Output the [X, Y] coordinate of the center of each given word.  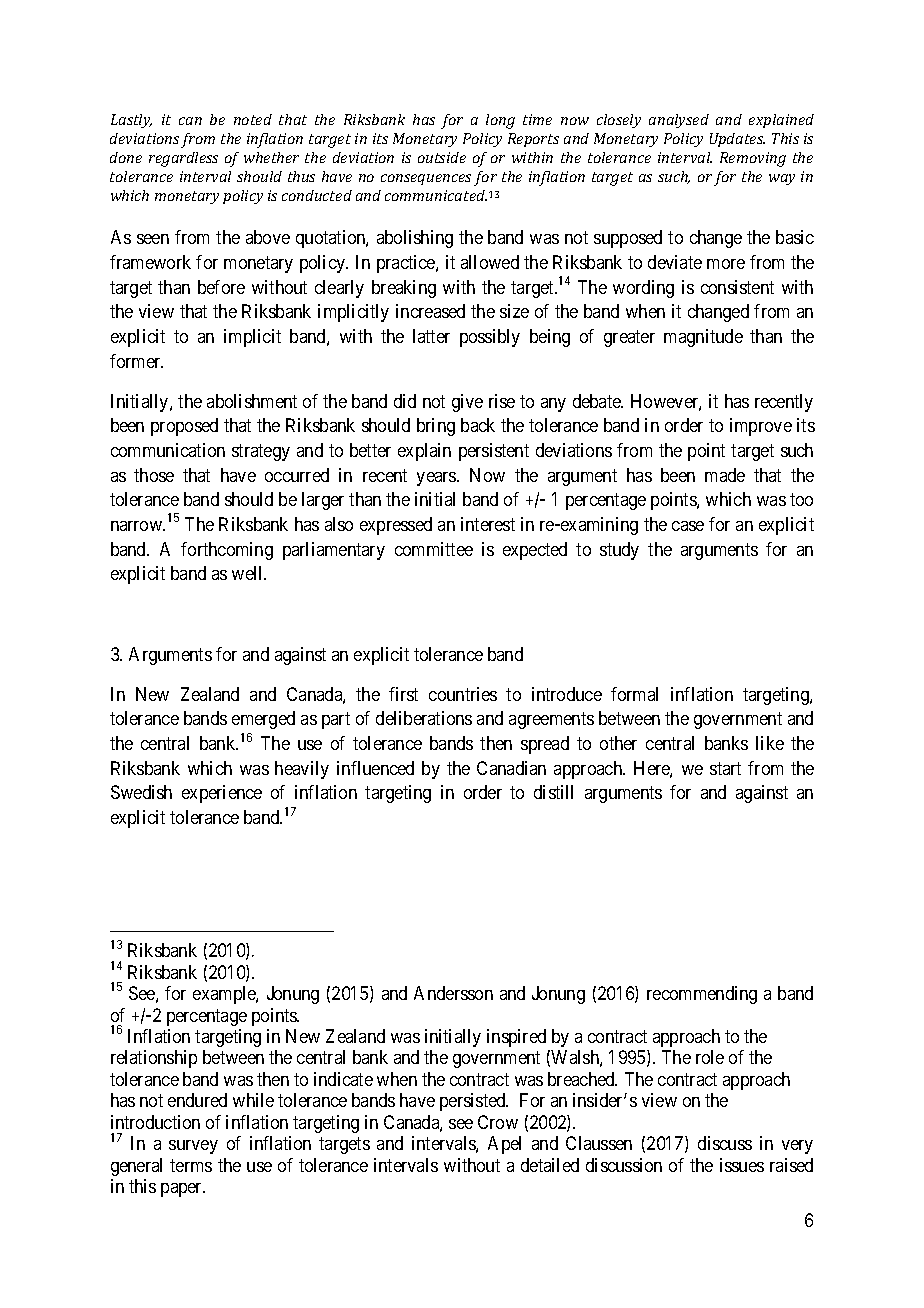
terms [191, 1165]
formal [634, 694]
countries [463, 694]
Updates [737, 140]
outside [442, 157]
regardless [183, 159]
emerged [263, 720]
